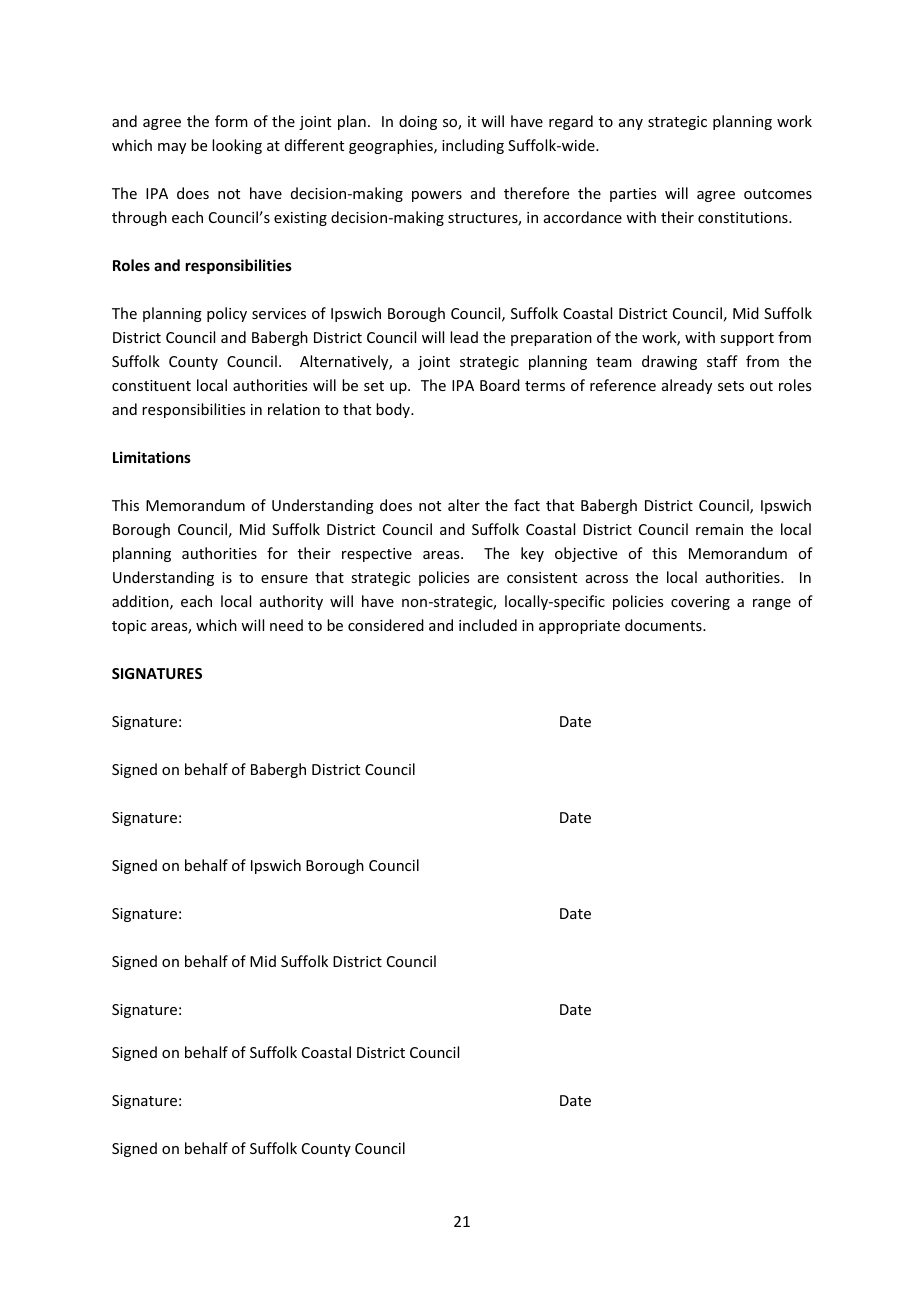  What do you see at coordinates (464, 337) in the image?
I see `lead` at bounding box center [464, 337].
